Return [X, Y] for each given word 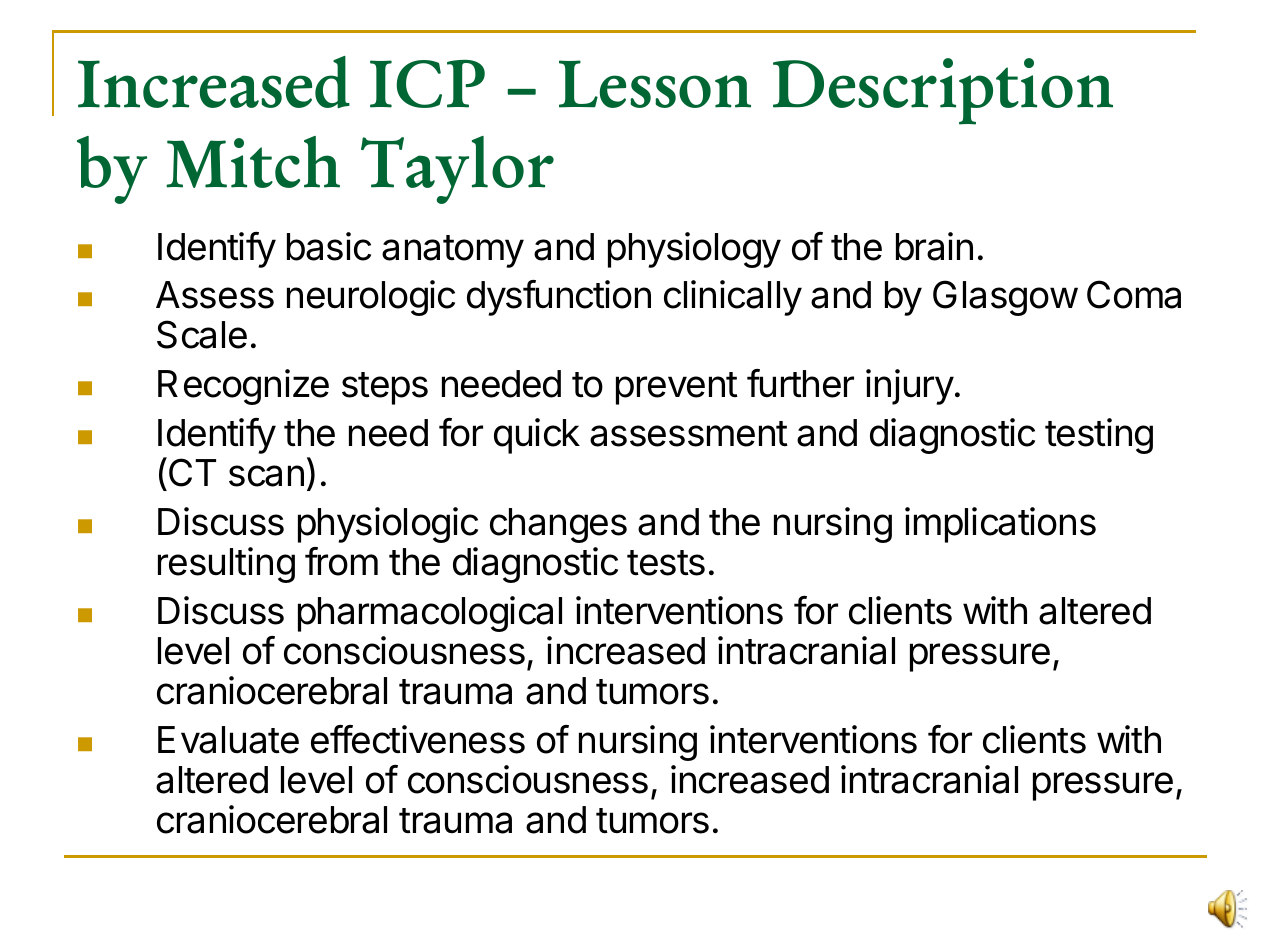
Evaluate [228, 740]
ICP [427, 84]
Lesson [655, 84]
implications [1000, 525]
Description [943, 91]
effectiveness [418, 739]
